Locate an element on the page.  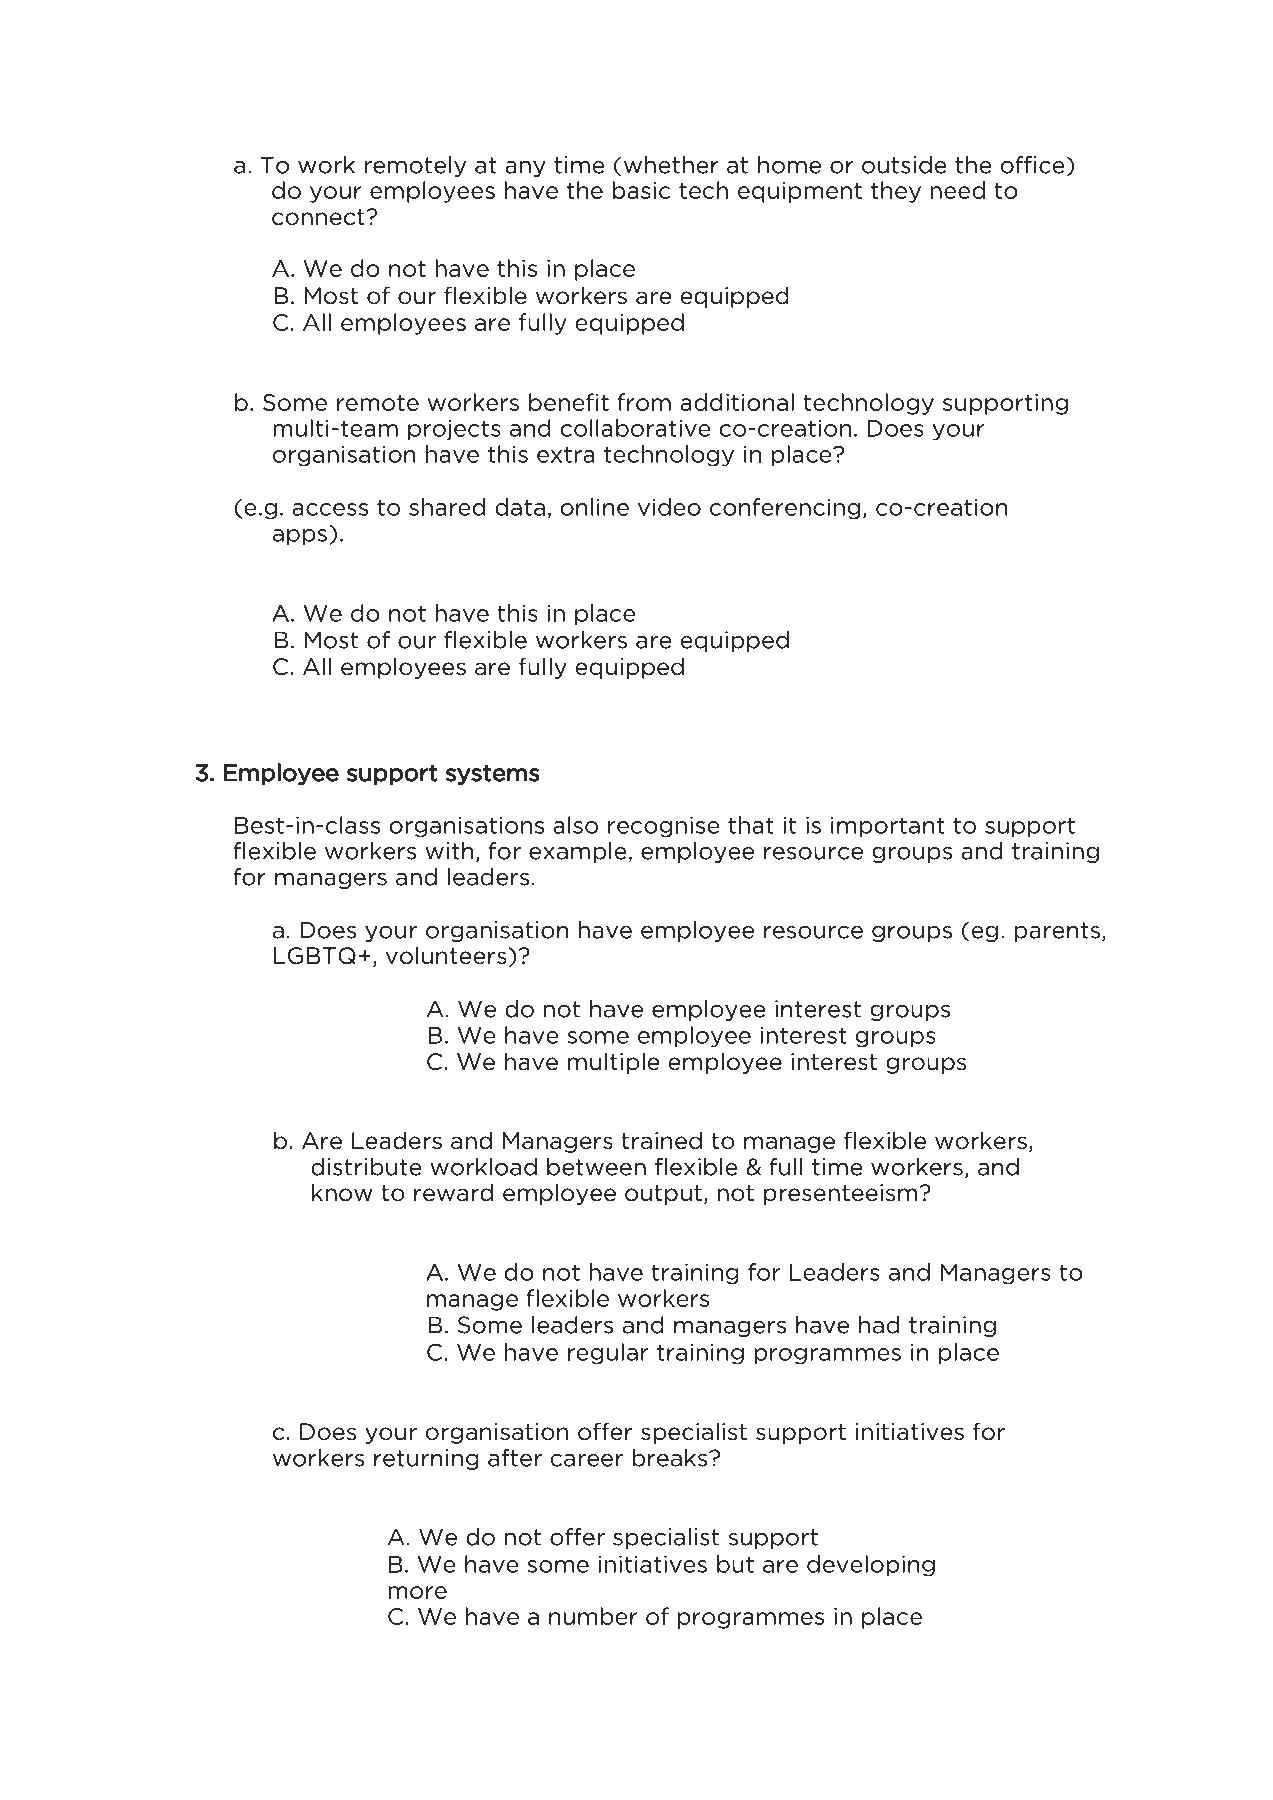
basic is located at coordinates (641, 190).
